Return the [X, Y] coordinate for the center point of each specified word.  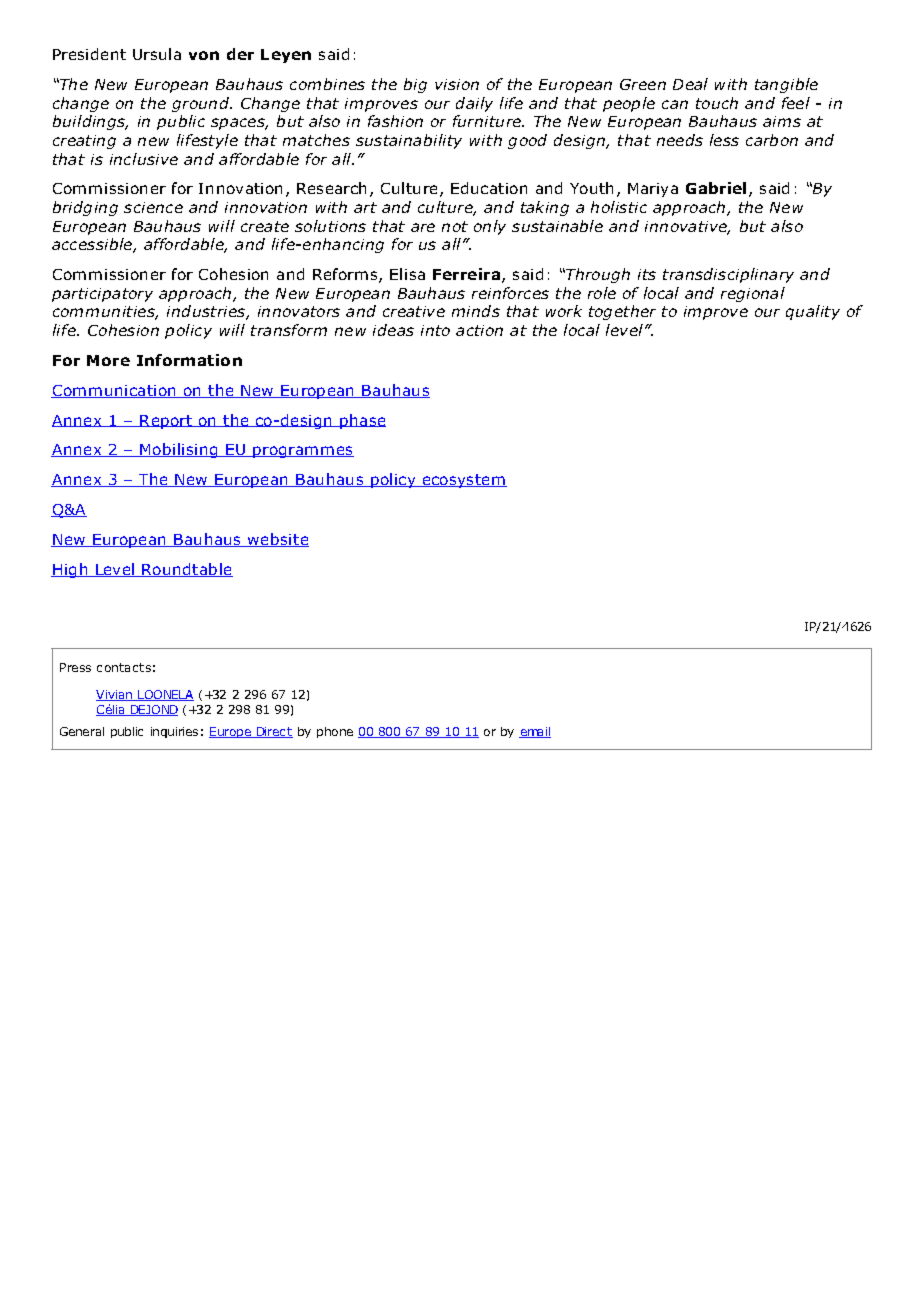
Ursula [157, 54]
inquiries [174, 732]
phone [335, 732]
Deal [690, 84]
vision [457, 84]
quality [813, 312]
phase [362, 421]
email [535, 732]
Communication [114, 391]
